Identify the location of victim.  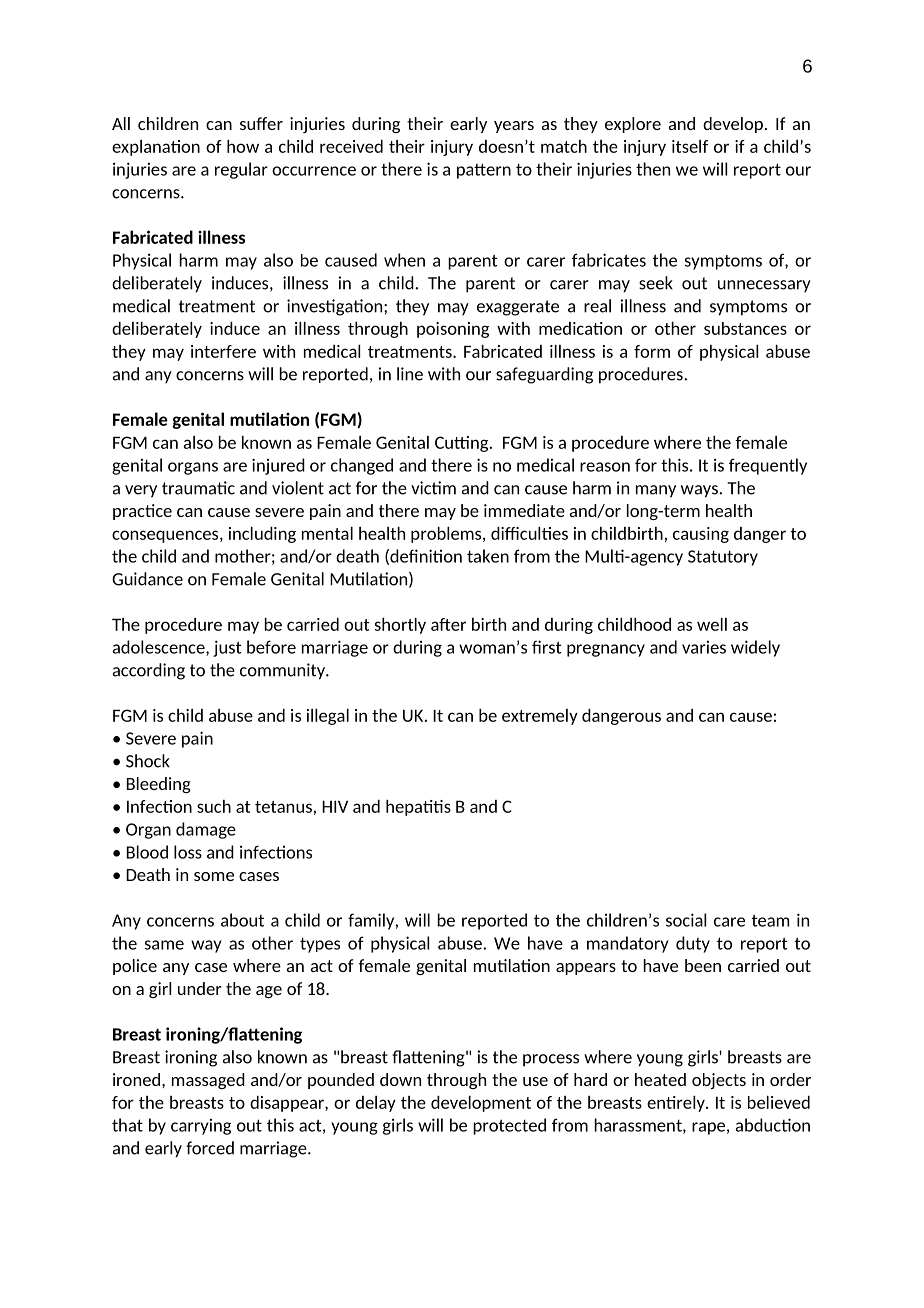
(433, 488).
